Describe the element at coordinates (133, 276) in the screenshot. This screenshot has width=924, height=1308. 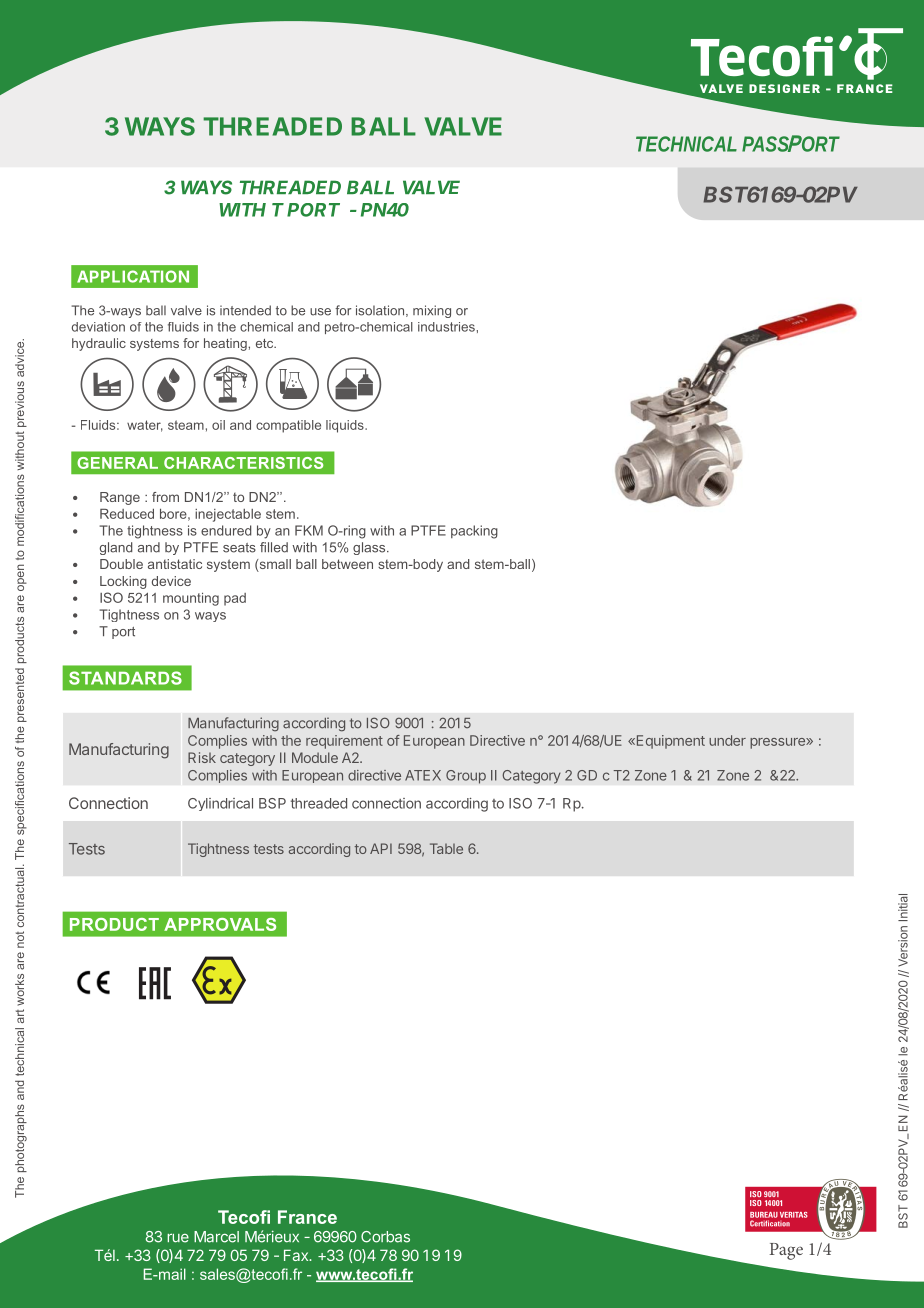
I see `APPLICATION` at that location.
